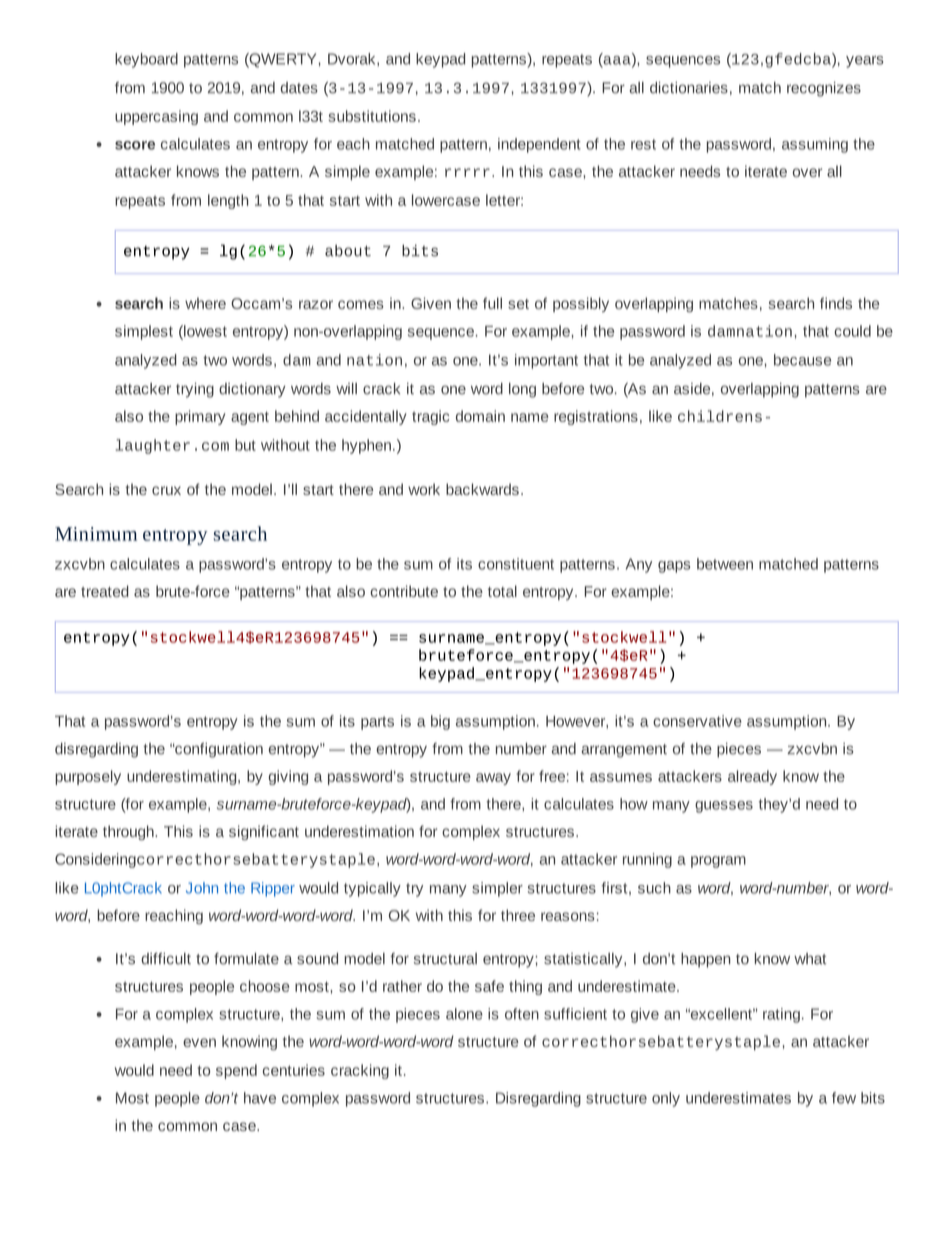 This page has width=952, height=1233. Describe the element at coordinates (199, 1042) in the page. I see `even` at that location.
